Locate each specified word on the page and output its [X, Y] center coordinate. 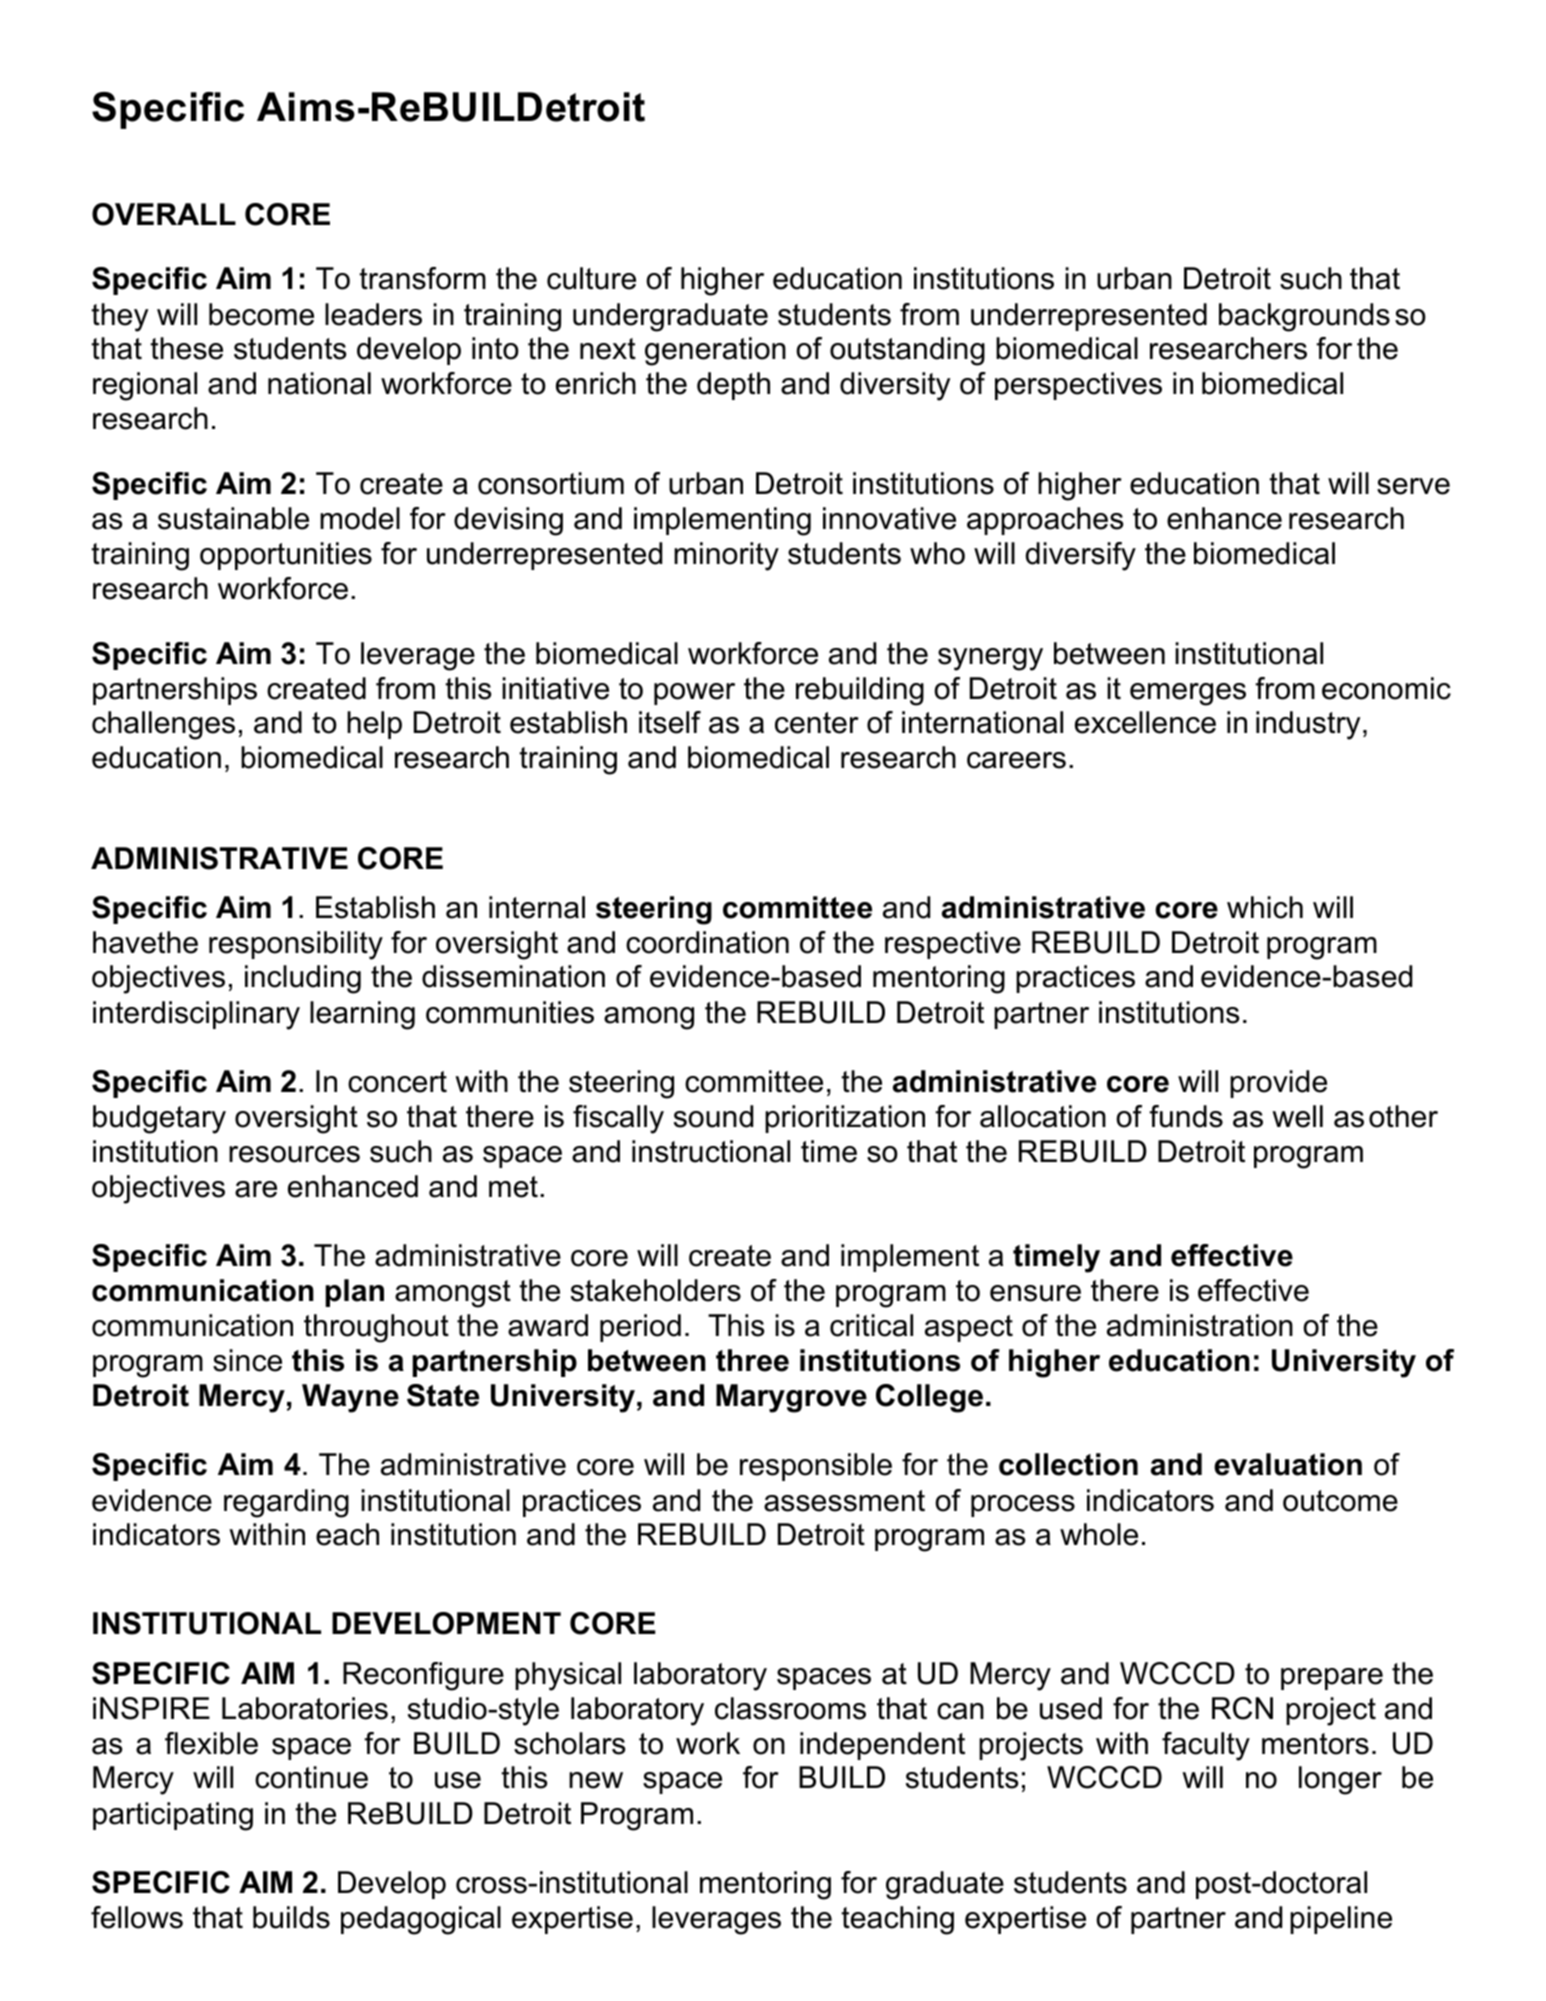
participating [173, 1816]
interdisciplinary [196, 1015]
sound [713, 1116]
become [261, 314]
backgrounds [1304, 317]
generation [715, 351]
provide [1278, 1084]
